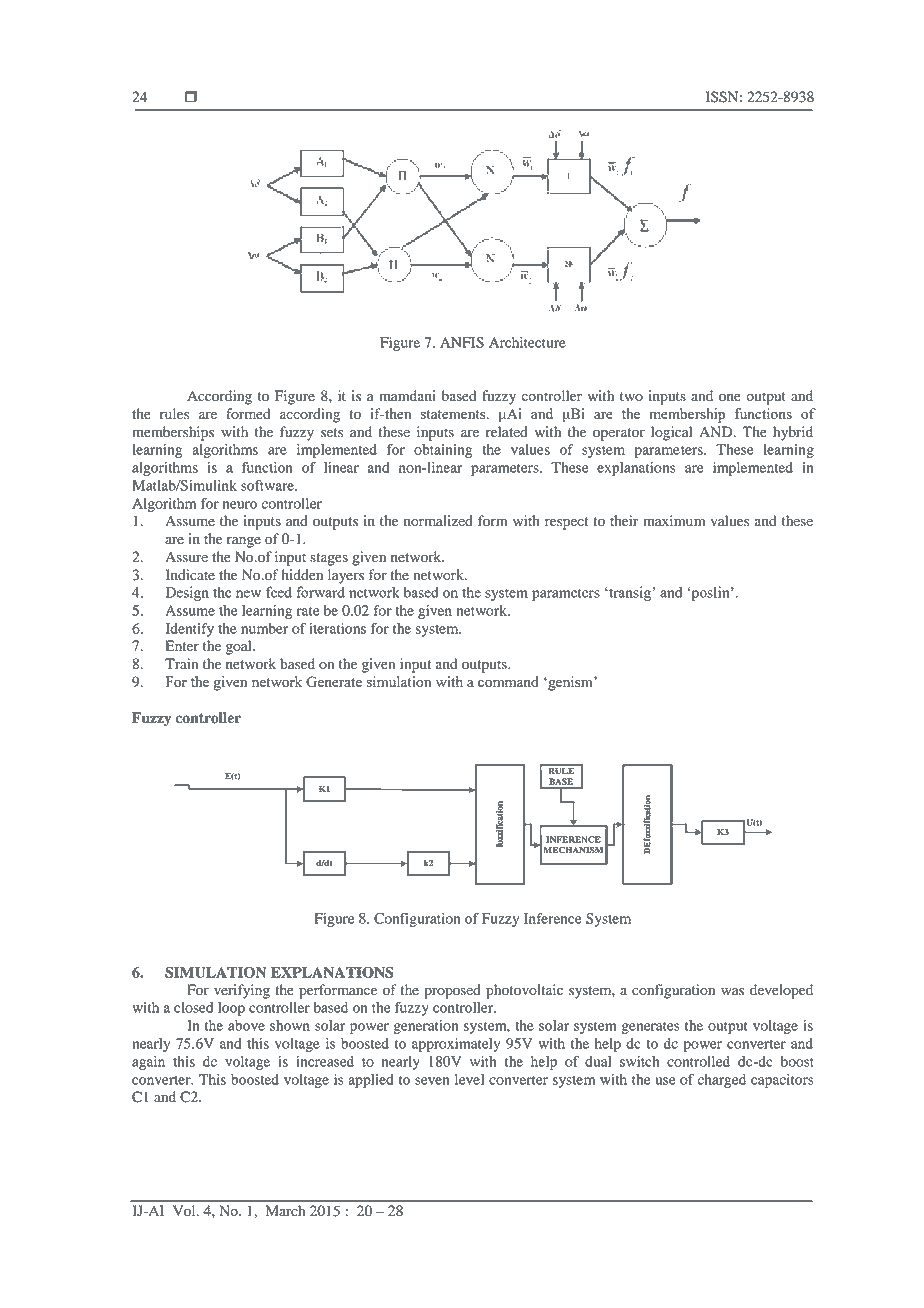 The image size is (924, 1308). What do you see at coordinates (452, 991) in the page?
I see `proposed` at bounding box center [452, 991].
